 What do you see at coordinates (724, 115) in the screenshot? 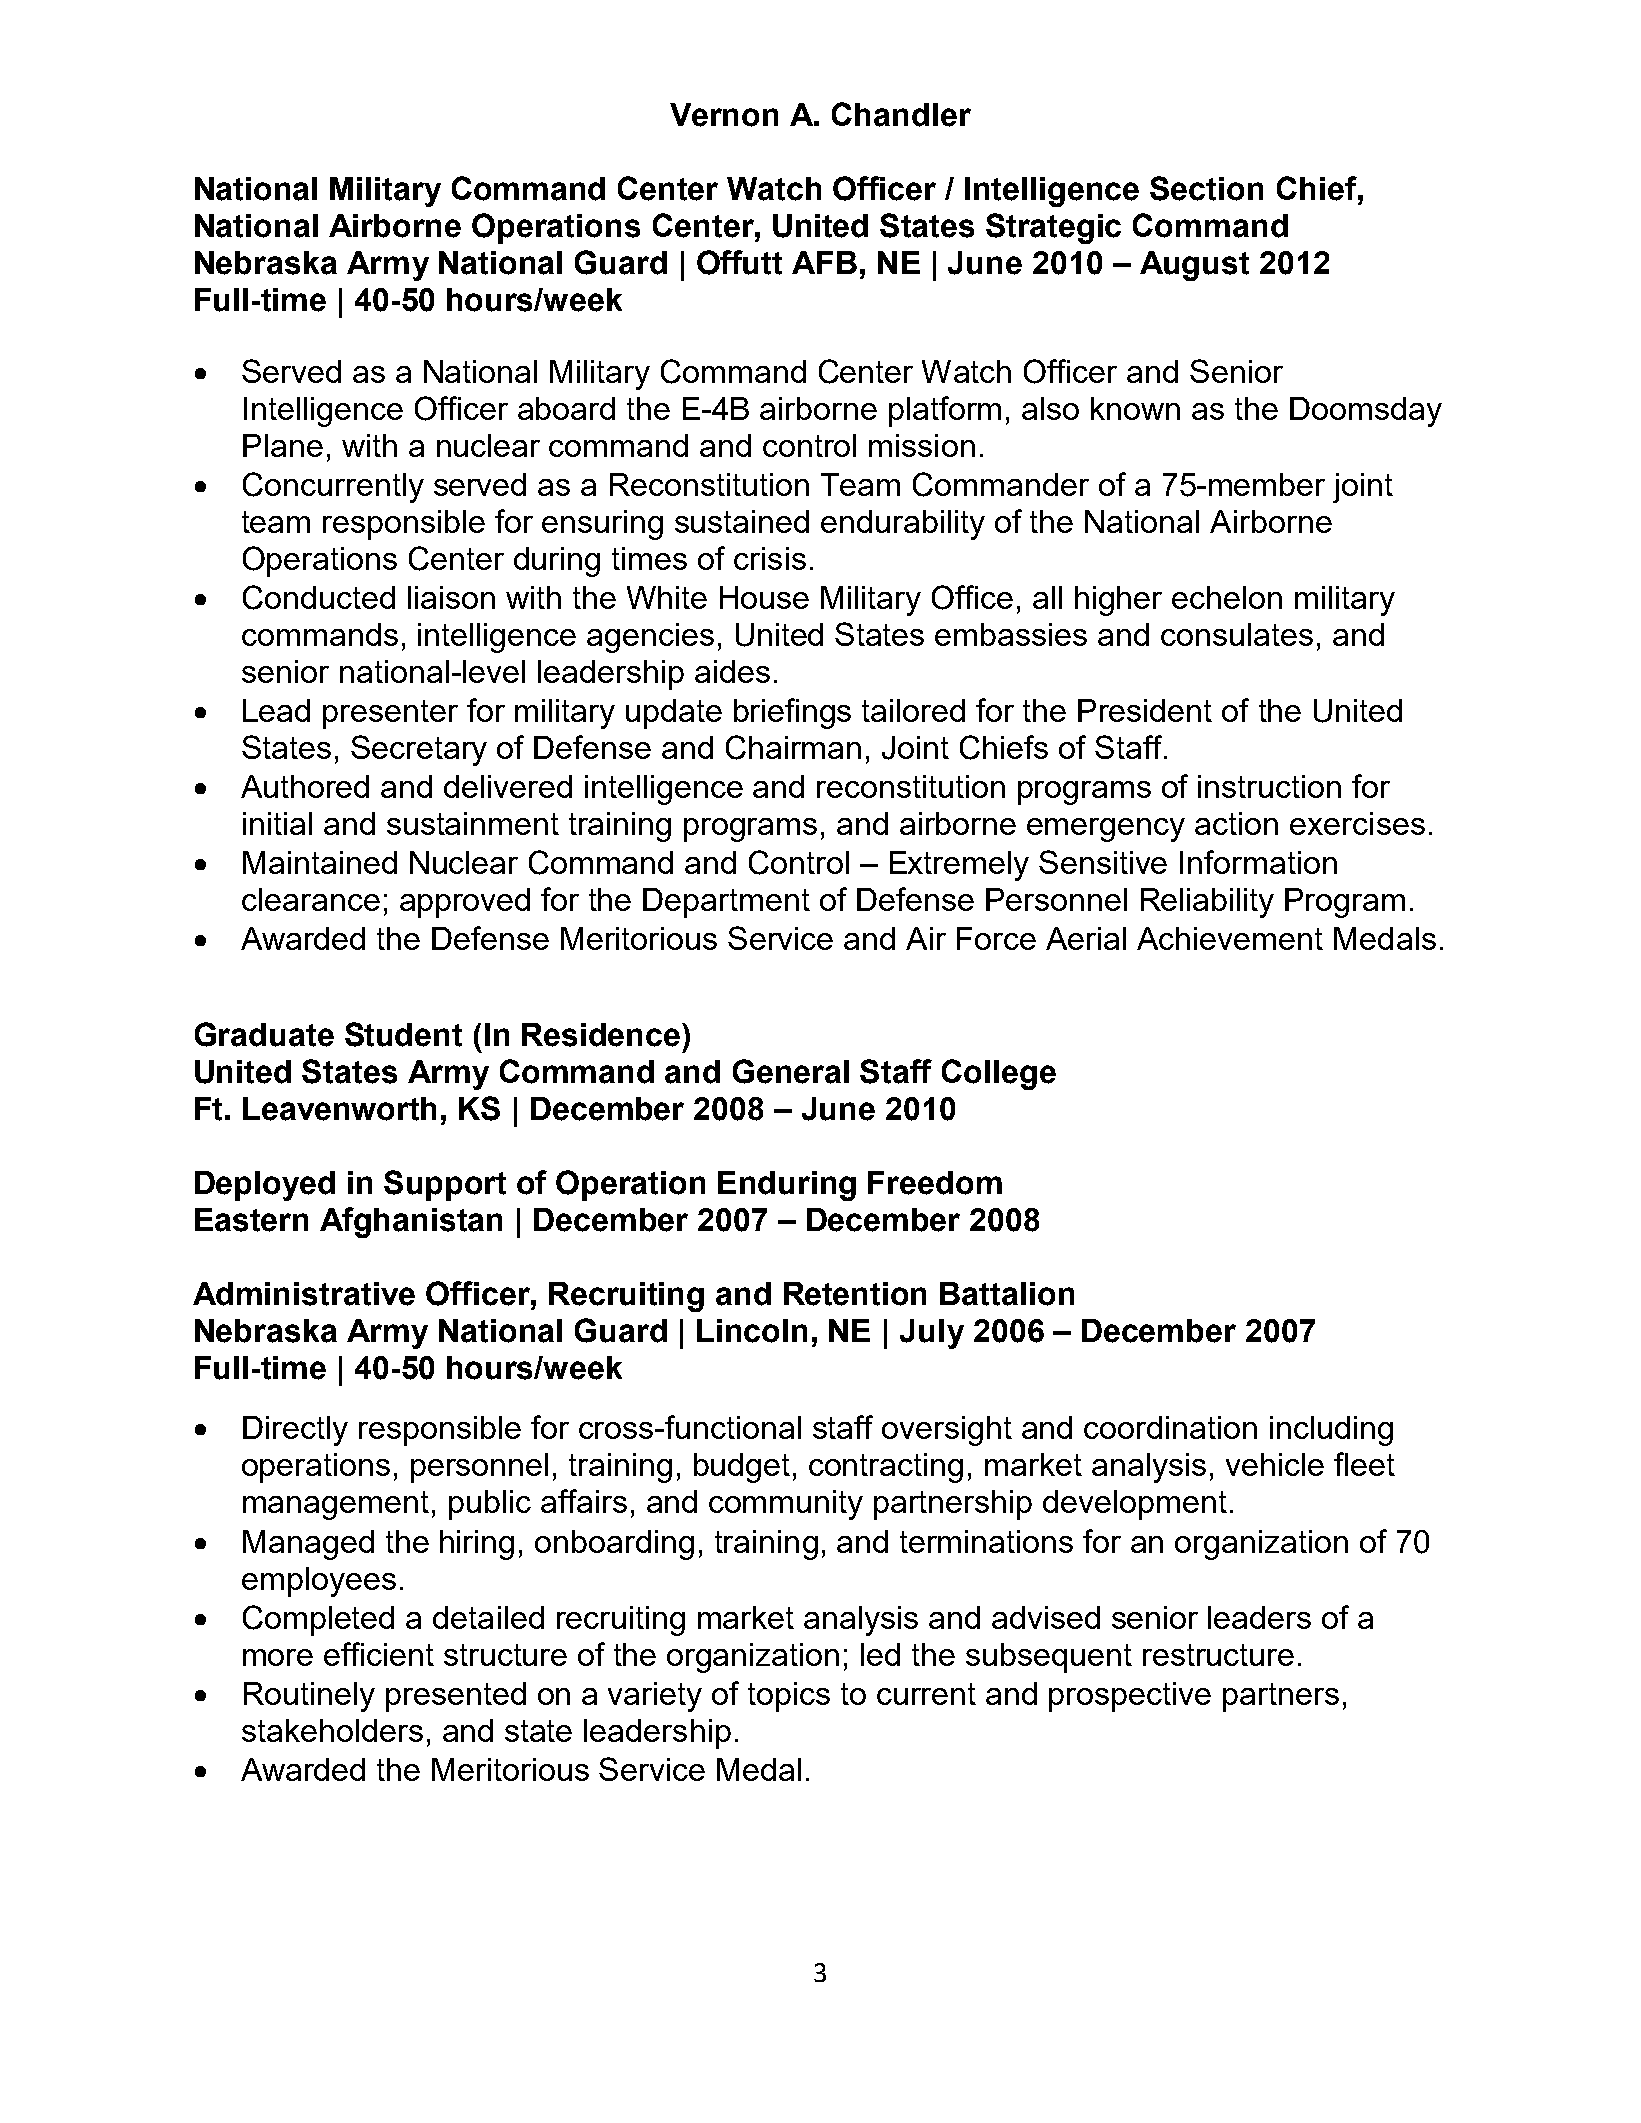
I see `Vernon` at bounding box center [724, 115].
